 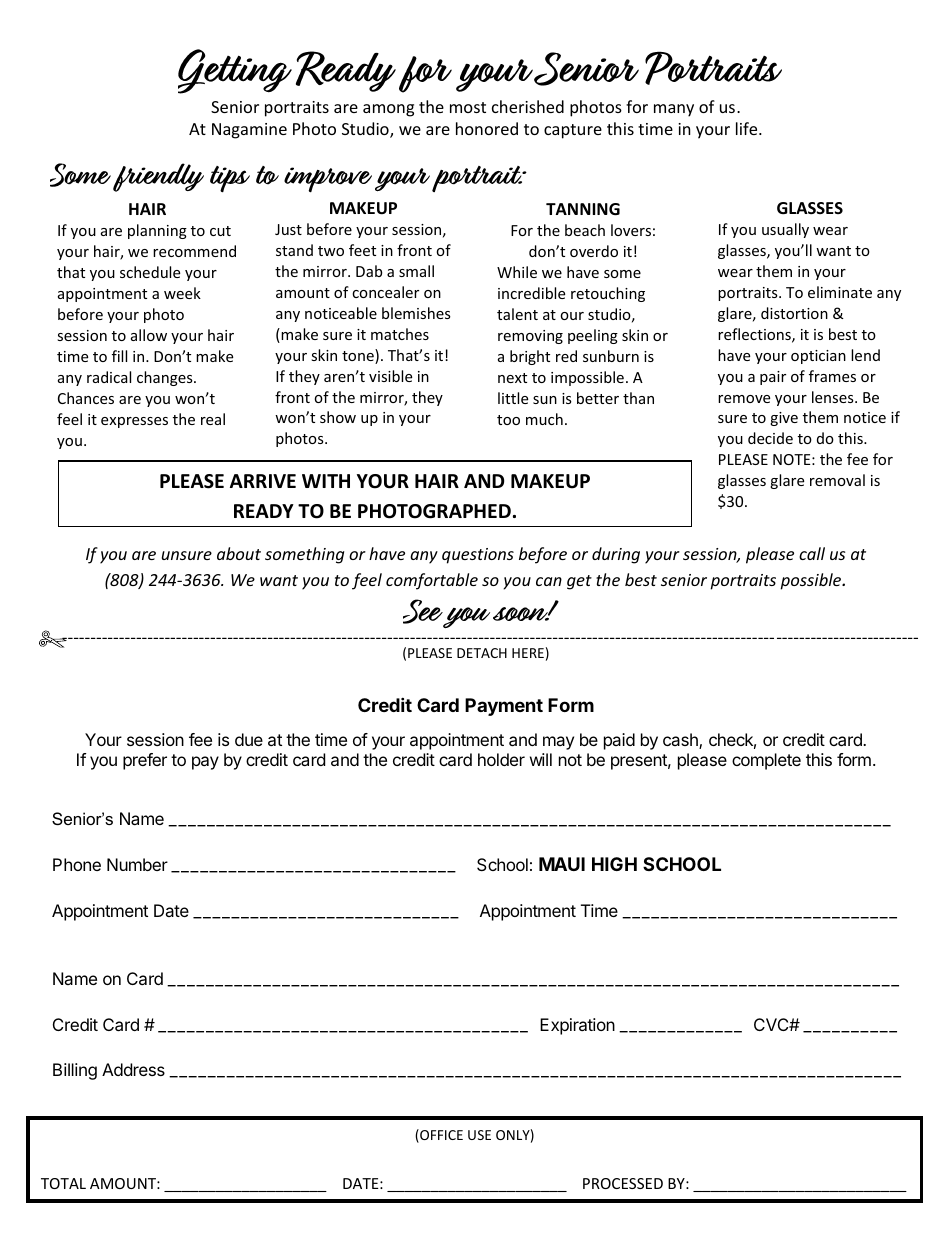 What do you see at coordinates (63, 1183) in the document?
I see `TOTAL` at bounding box center [63, 1183].
